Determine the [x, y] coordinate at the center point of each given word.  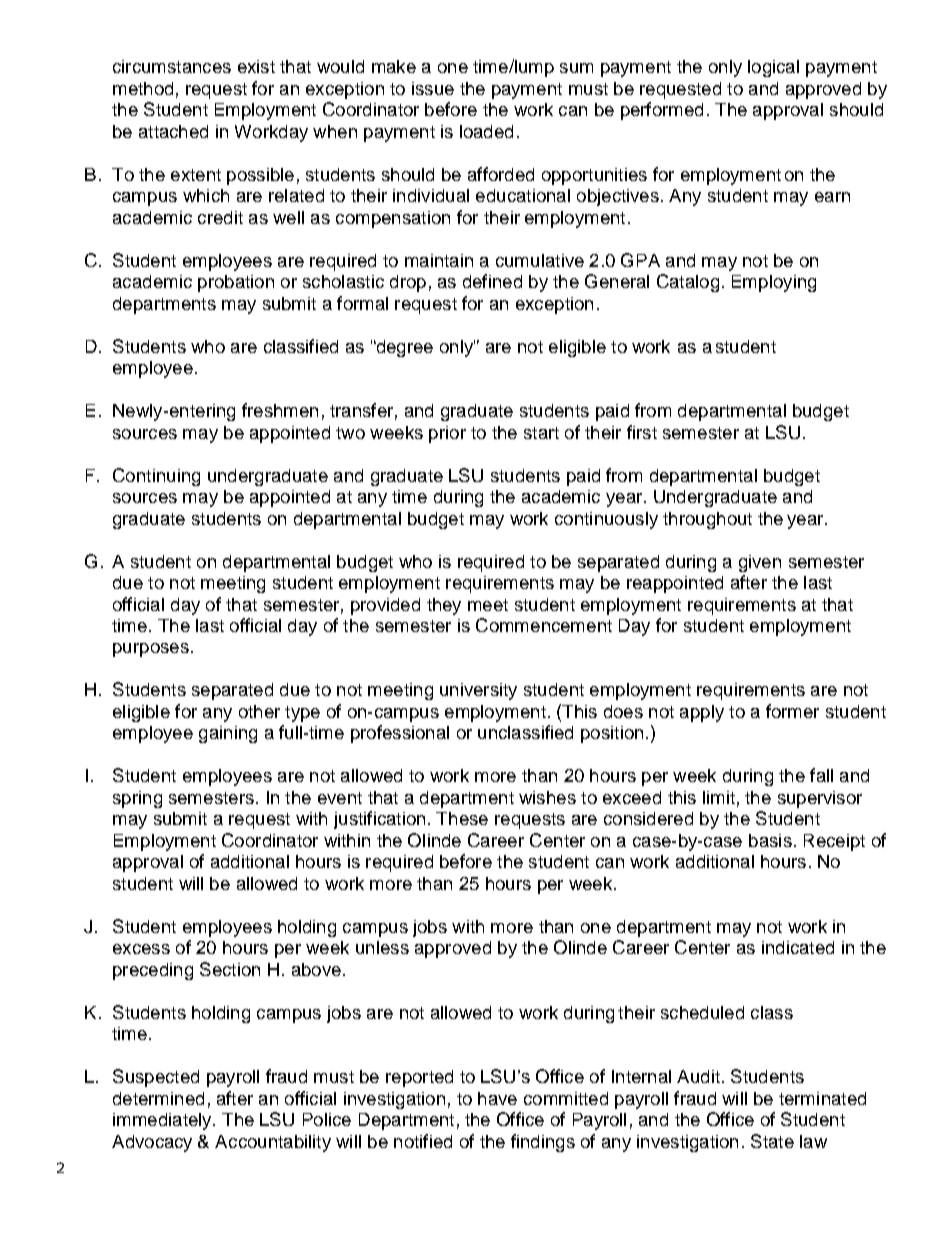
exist [256, 66]
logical [773, 68]
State [772, 1141]
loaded [486, 131]
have [497, 1098]
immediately [163, 1121]
